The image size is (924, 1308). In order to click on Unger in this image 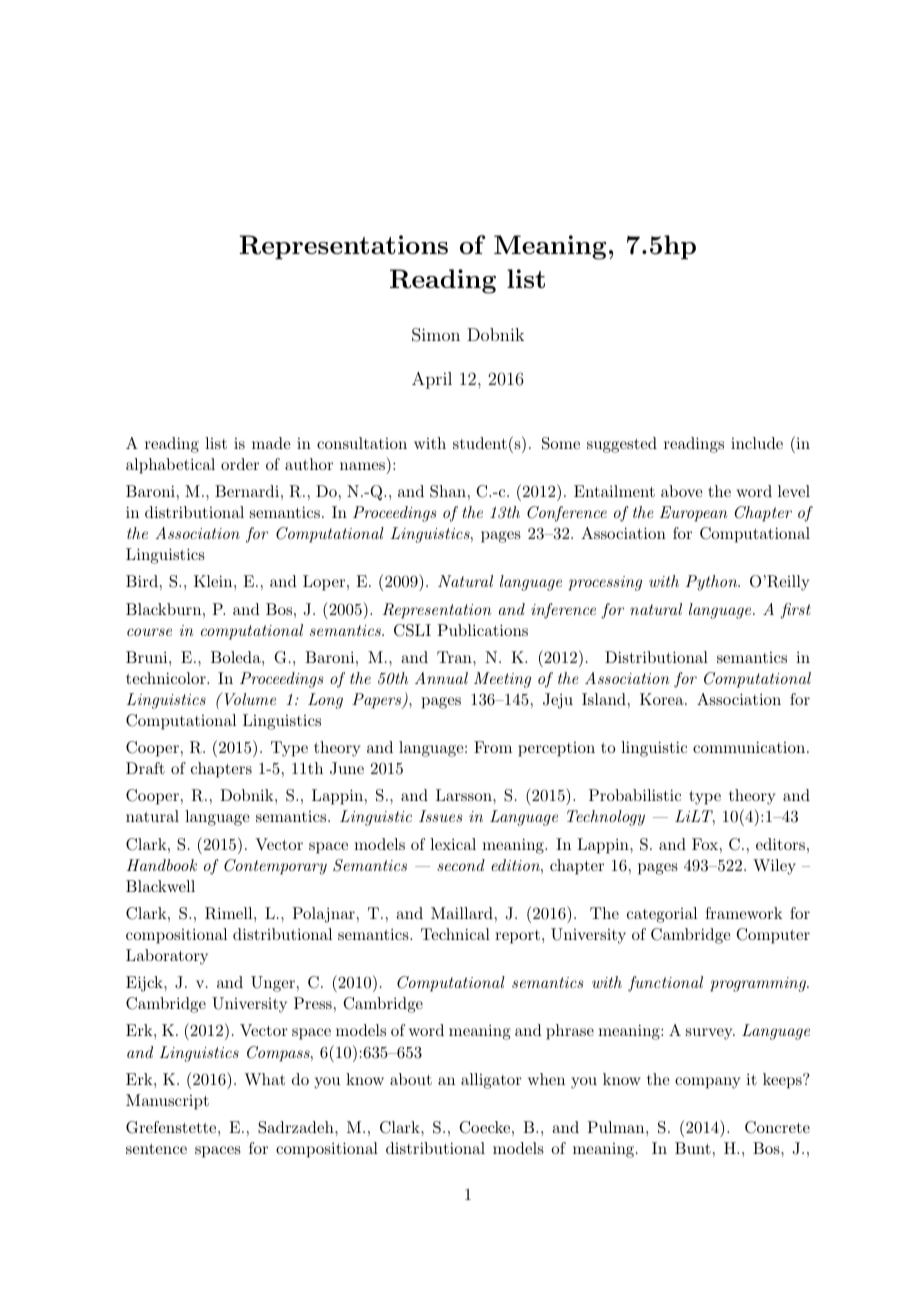, I will do `click(273, 984)`.
